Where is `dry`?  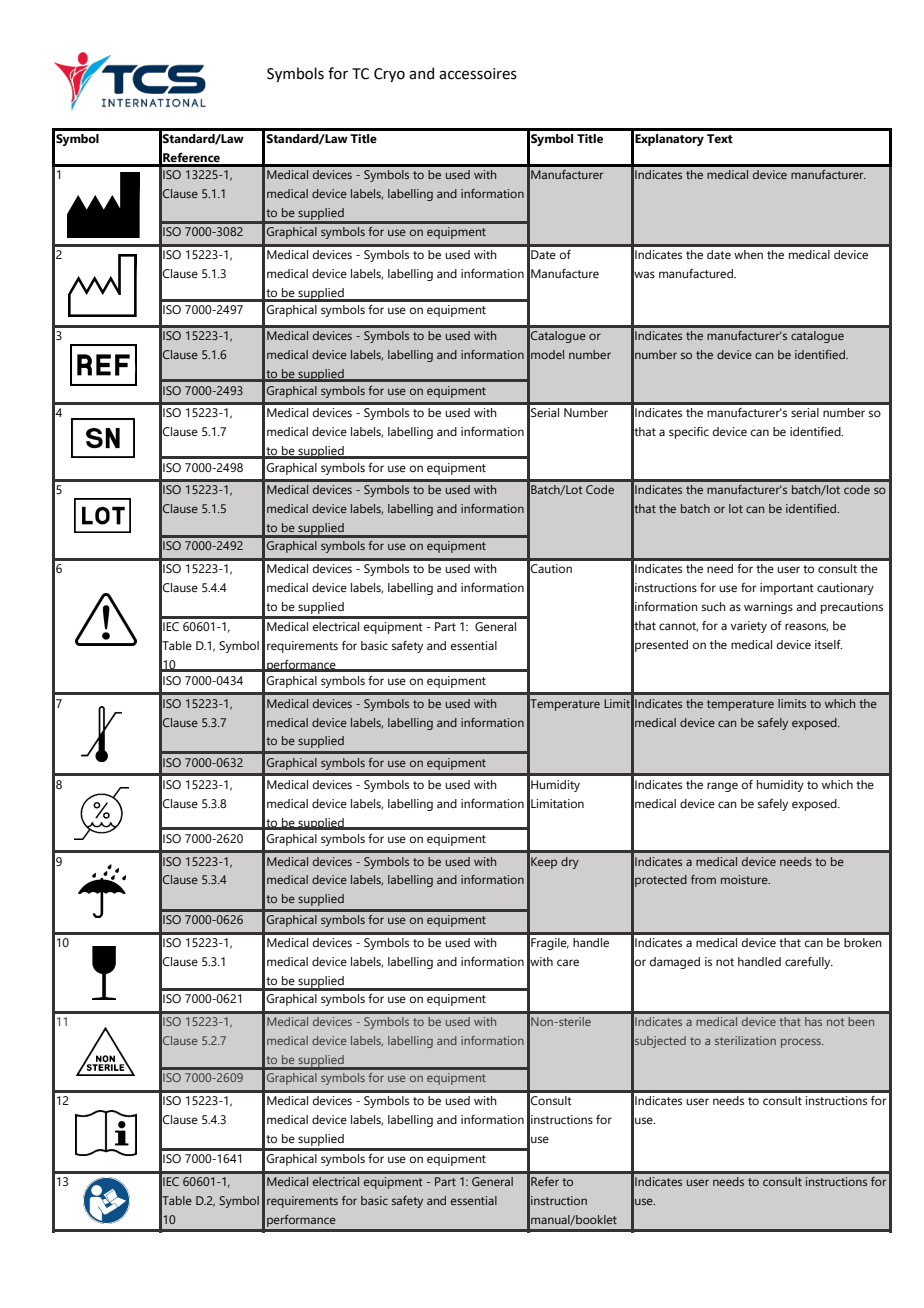
dry is located at coordinates (570, 863).
